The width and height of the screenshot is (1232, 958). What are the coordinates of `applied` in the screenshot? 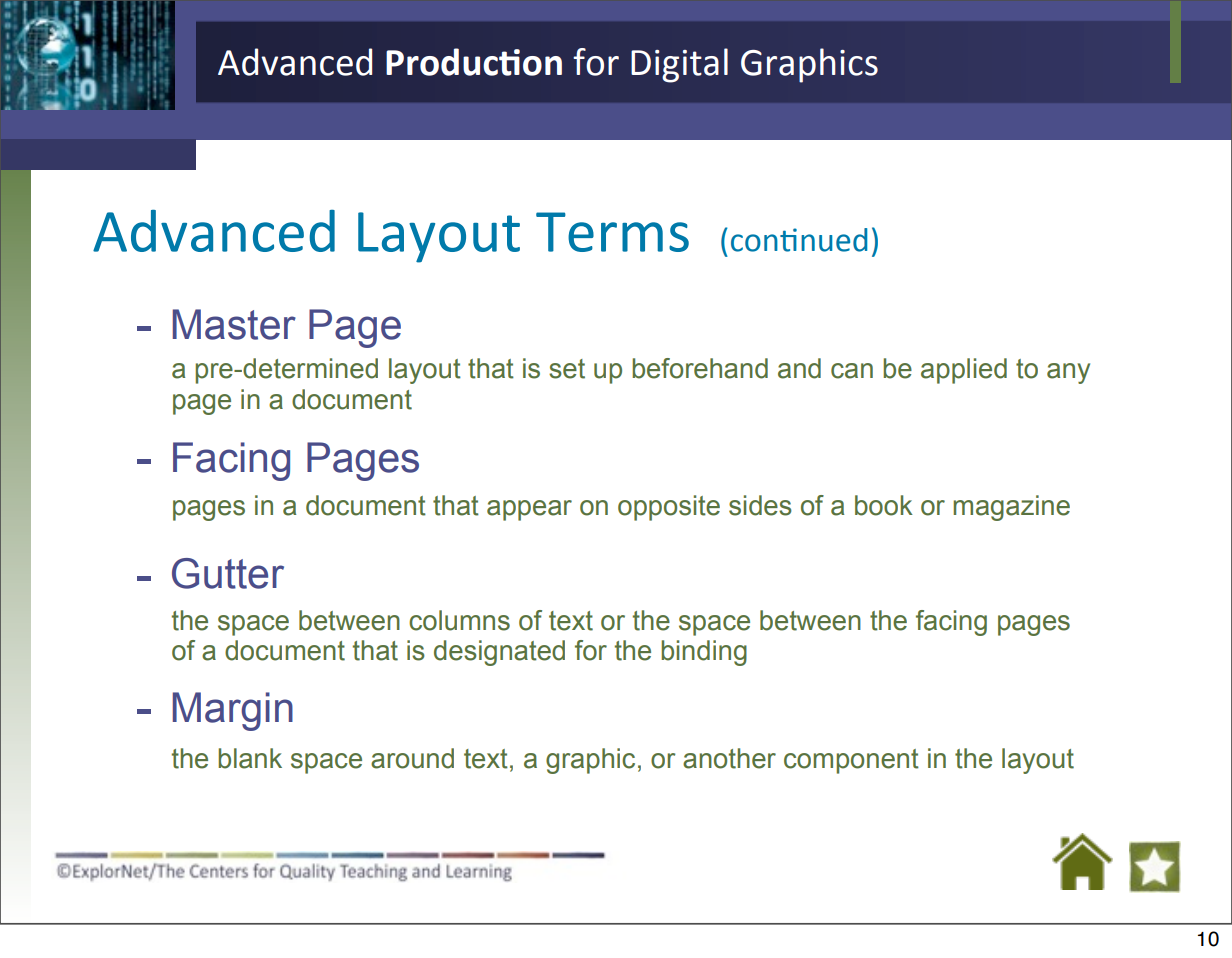 It's located at (964, 371).
